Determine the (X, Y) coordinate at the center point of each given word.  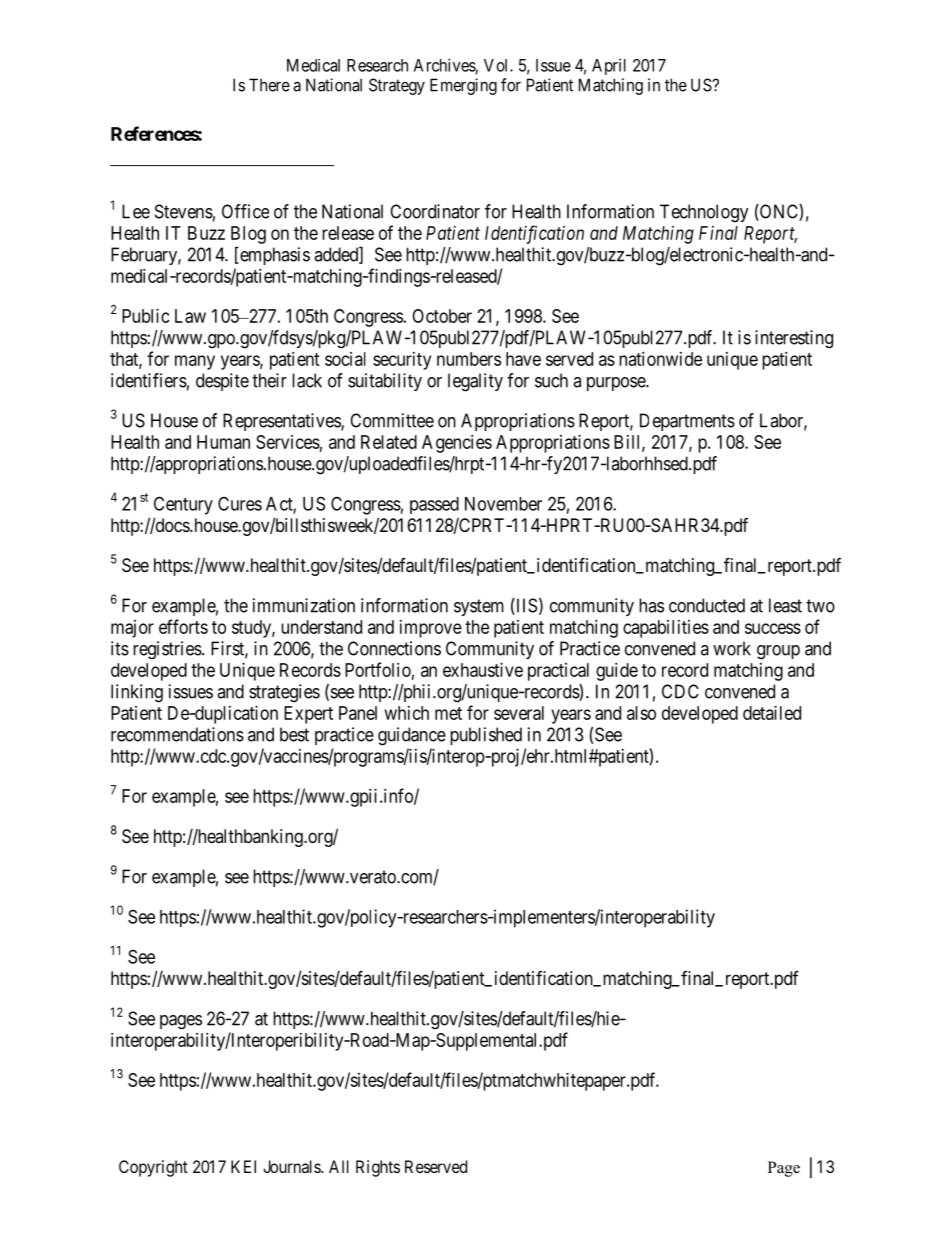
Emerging (463, 86)
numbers (469, 359)
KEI (243, 1166)
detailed (772, 713)
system (479, 607)
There (269, 85)
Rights (378, 1168)
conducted (707, 605)
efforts (183, 626)
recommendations (177, 734)
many (195, 362)
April (609, 66)
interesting (794, 339)
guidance (412, 736)
